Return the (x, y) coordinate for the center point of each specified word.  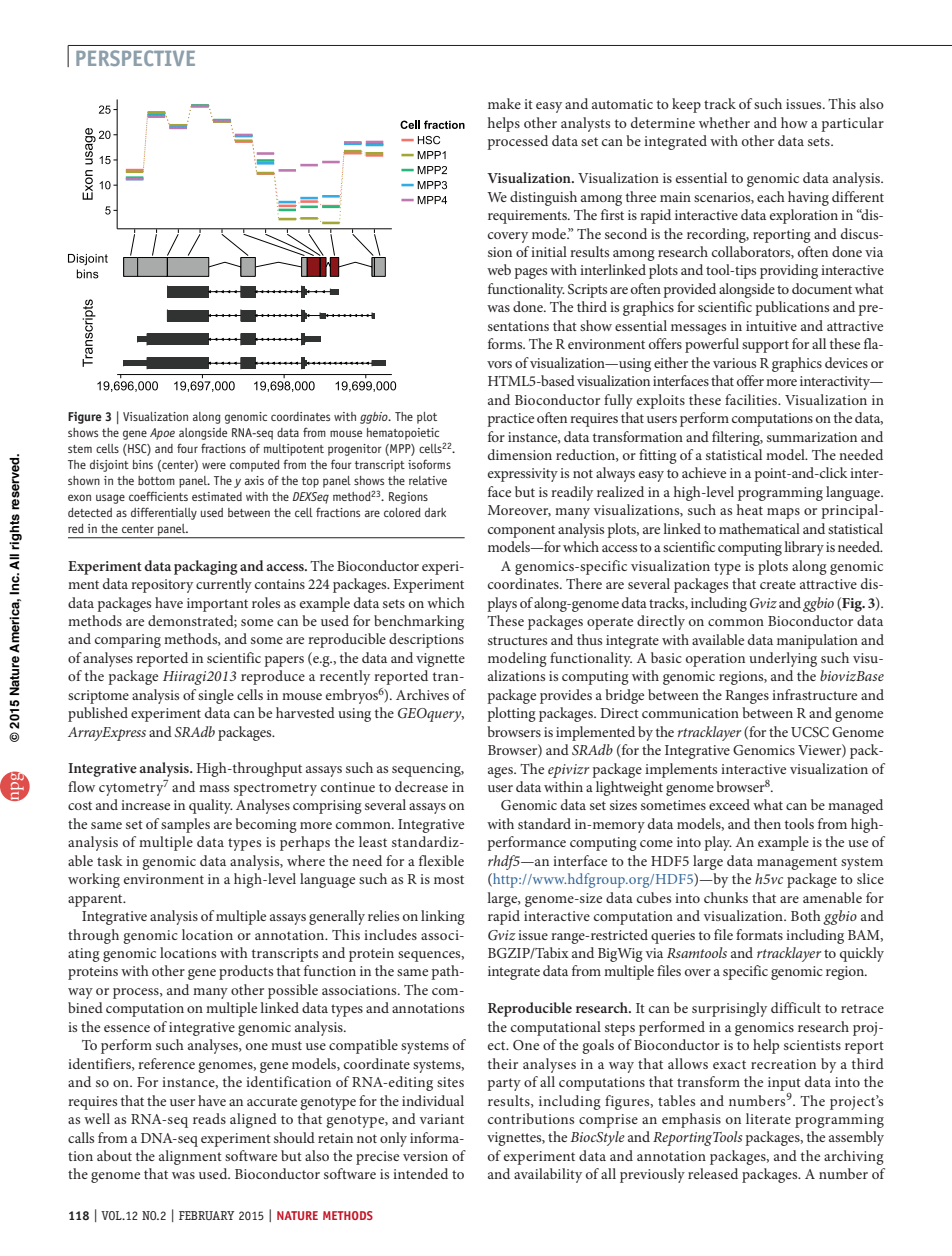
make (504, 103)
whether (724, 122)
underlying (783, 659)
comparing (128, 641)
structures (517, 640)
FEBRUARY (207, 1215)
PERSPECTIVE (135, 58)
